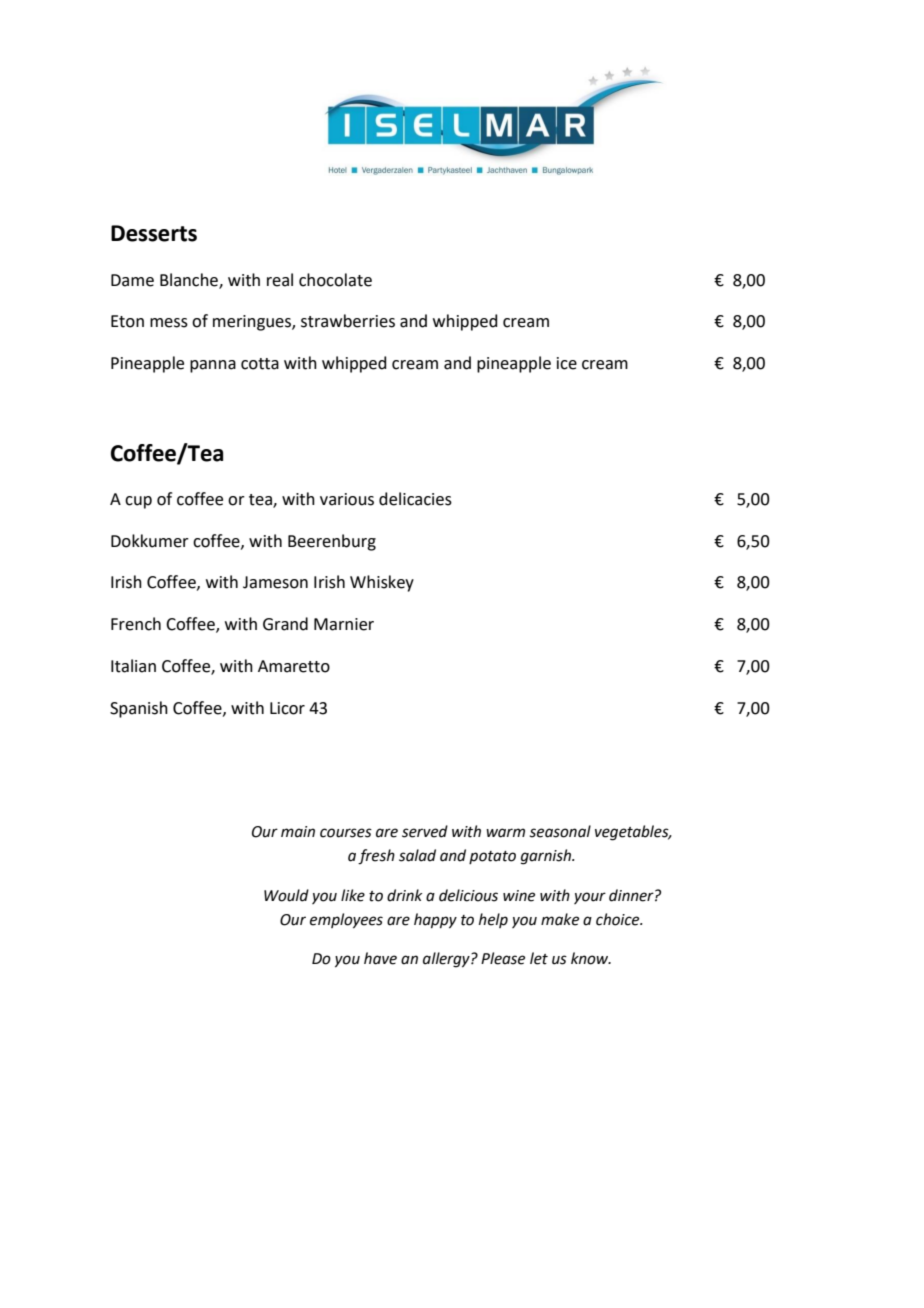 The image size is (924, 1308). Describe the element at coordinates (348, 321) in the document. I see `strawberries` at that location.
